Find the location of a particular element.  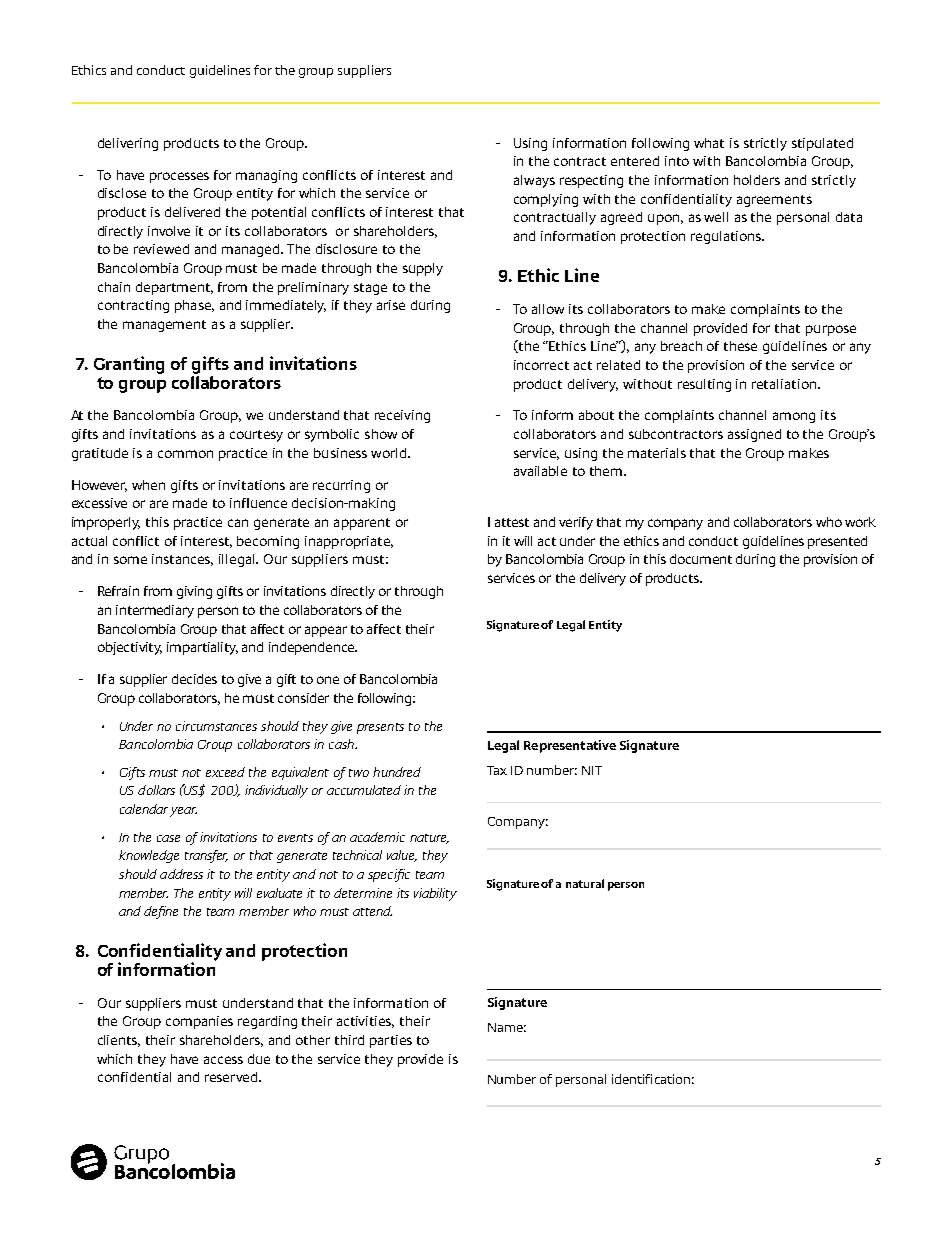

access is located at coordinates (223, 1060).
